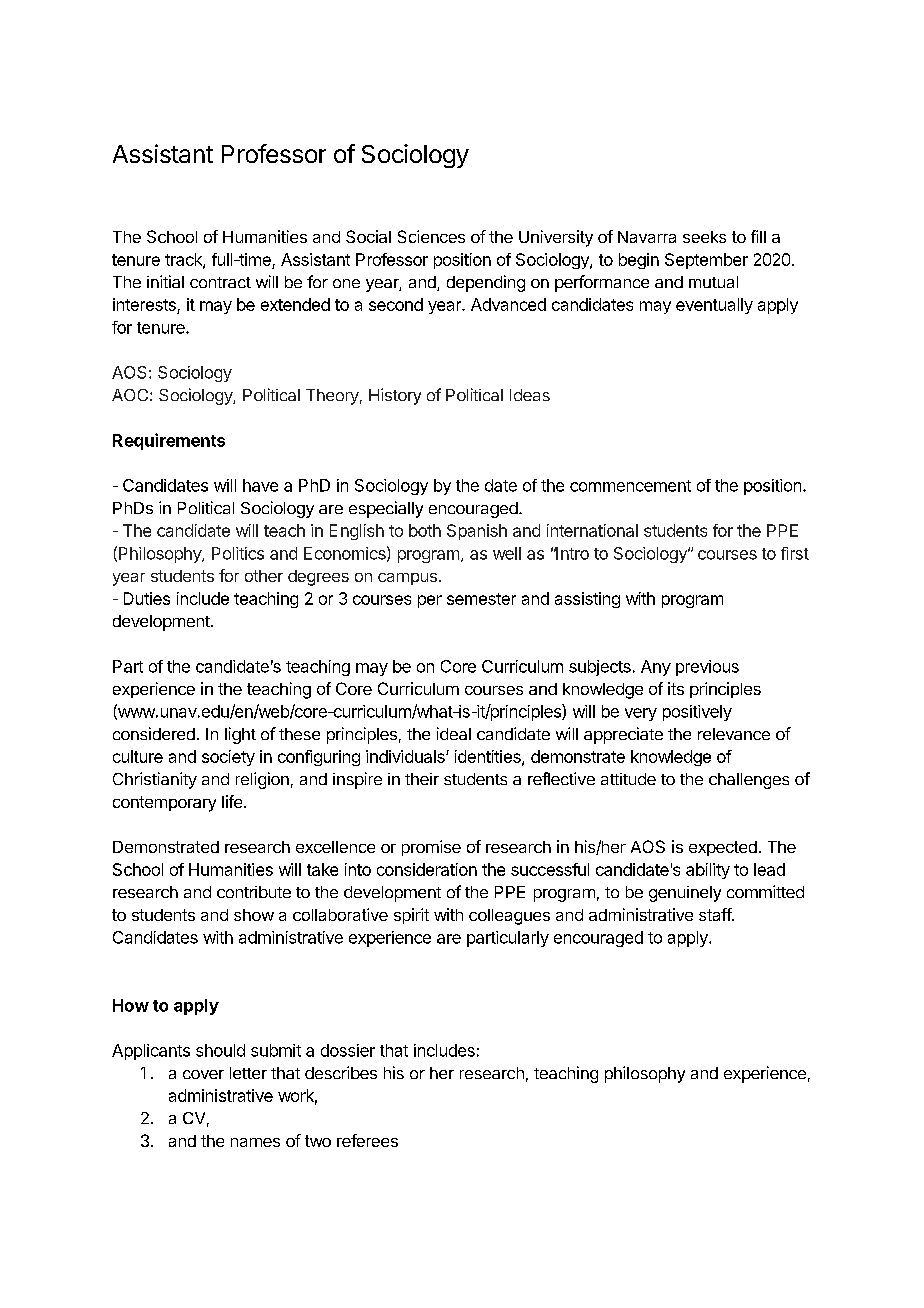 The height and width of the document is (1308, 924). What do you see at coordinates (454, 733) in the document?
I see `ideal` at bounding box center [454, 733].
